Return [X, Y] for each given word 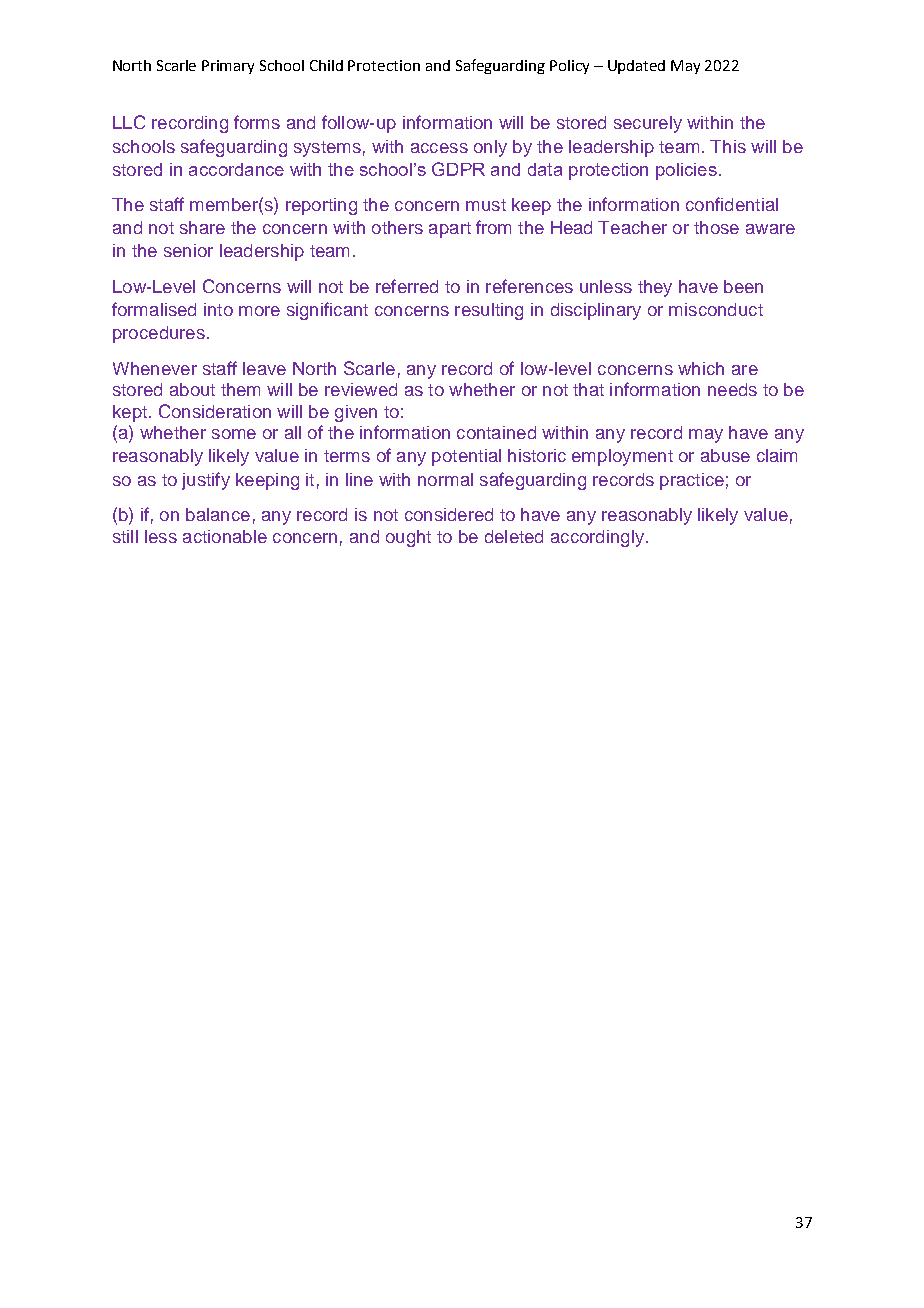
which [701, 368]
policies [686, 171]
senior [188, 250]
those [716, 227]
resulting [489, 311]
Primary [228, 67]
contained [496, 432]
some [234, 434]
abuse [725, 455]
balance [218, 514]
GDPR [458, 169]
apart [450, 230]
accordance [236, 169]
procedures [159, 334]
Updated [636, 67]
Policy [569, 67]
